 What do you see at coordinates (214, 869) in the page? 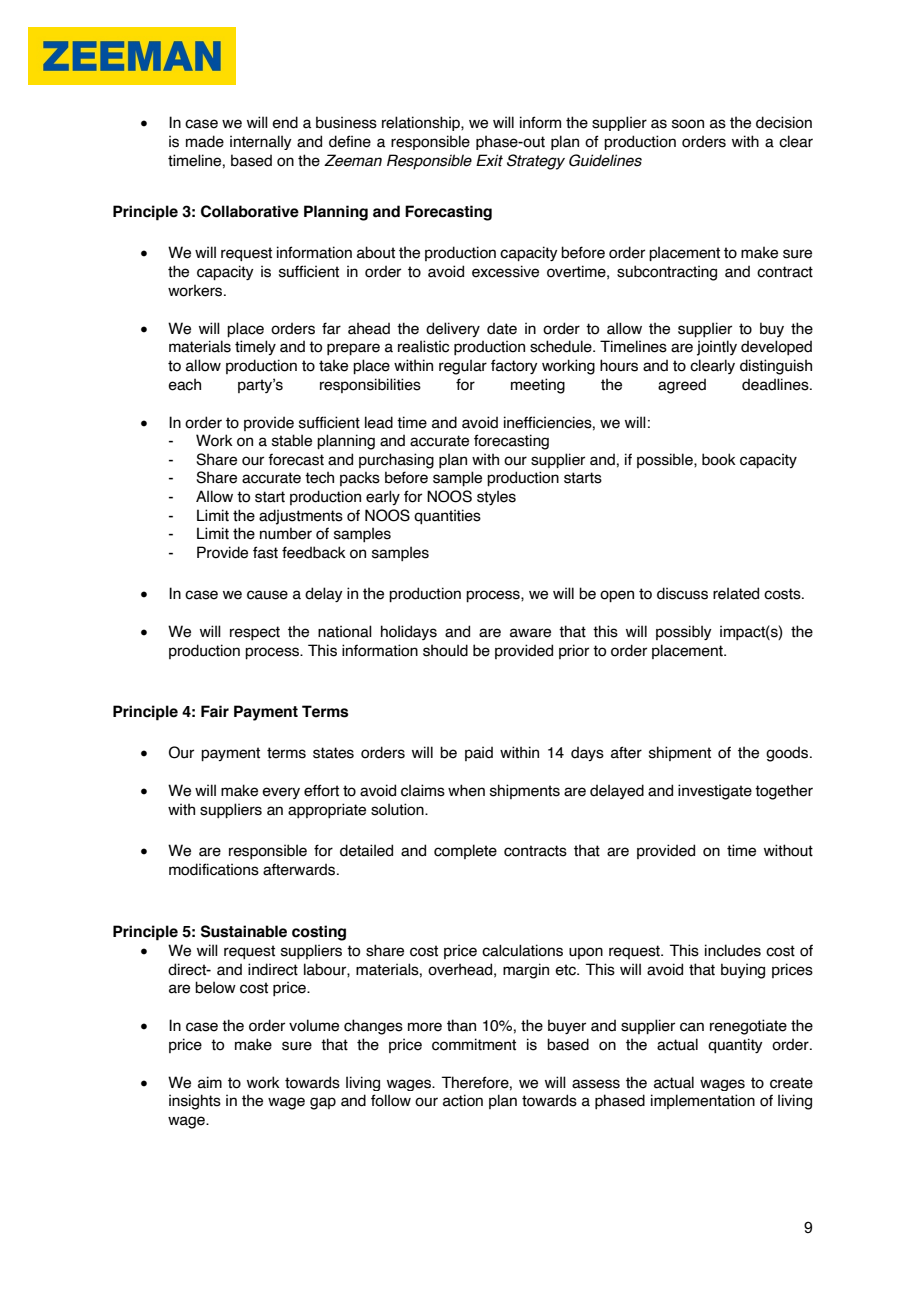
I see `modifications` at bounding box center [214, 869].
